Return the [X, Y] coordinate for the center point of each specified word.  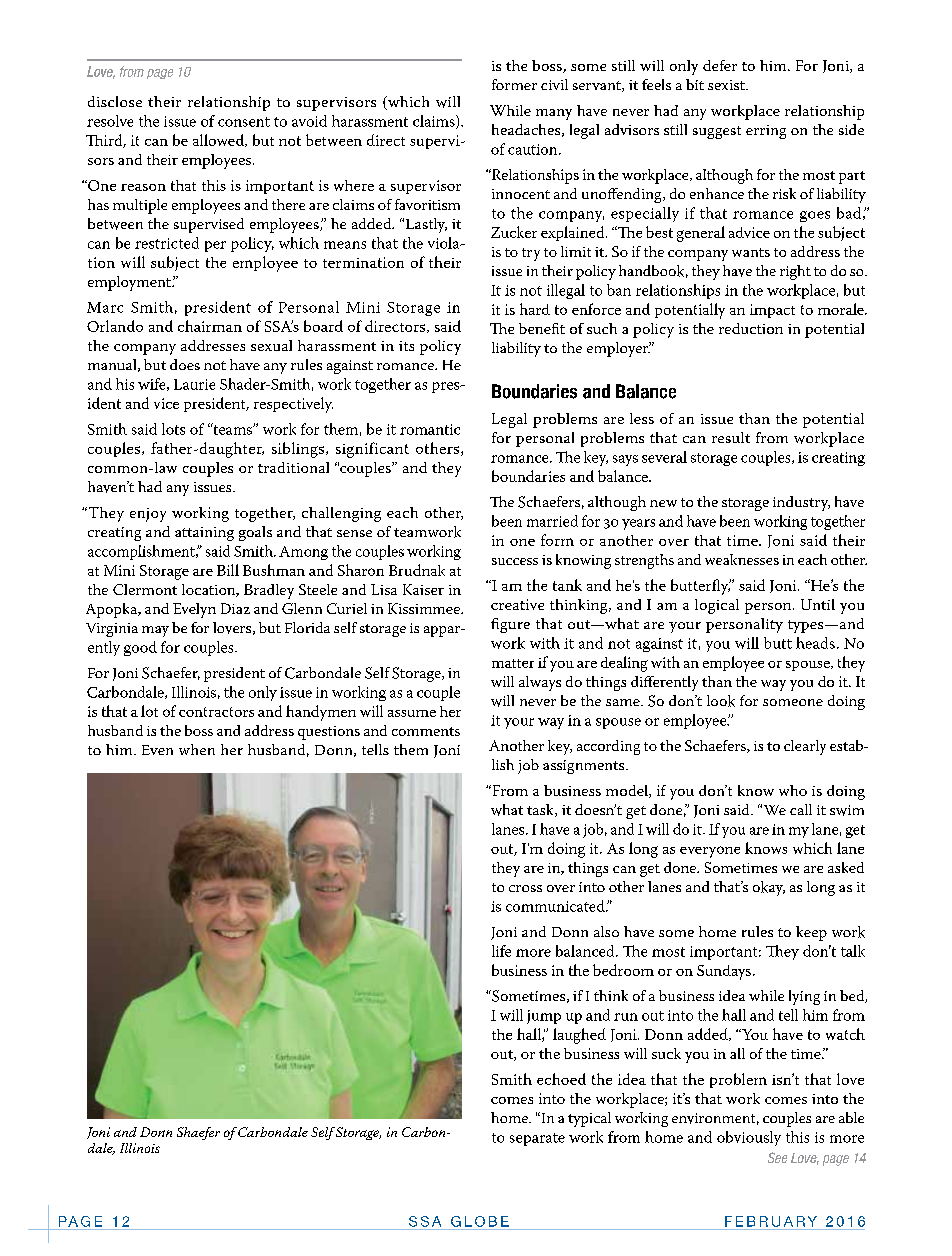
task [541, 810]
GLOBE [480, 1221]
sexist [727, 85]
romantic [430, 429]
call [801, 809]
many [554, 114]
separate [537, 1139]
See [777, 1157]
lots [173, 429]
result [731, 437]
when [197, 749]
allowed [219, 140]
